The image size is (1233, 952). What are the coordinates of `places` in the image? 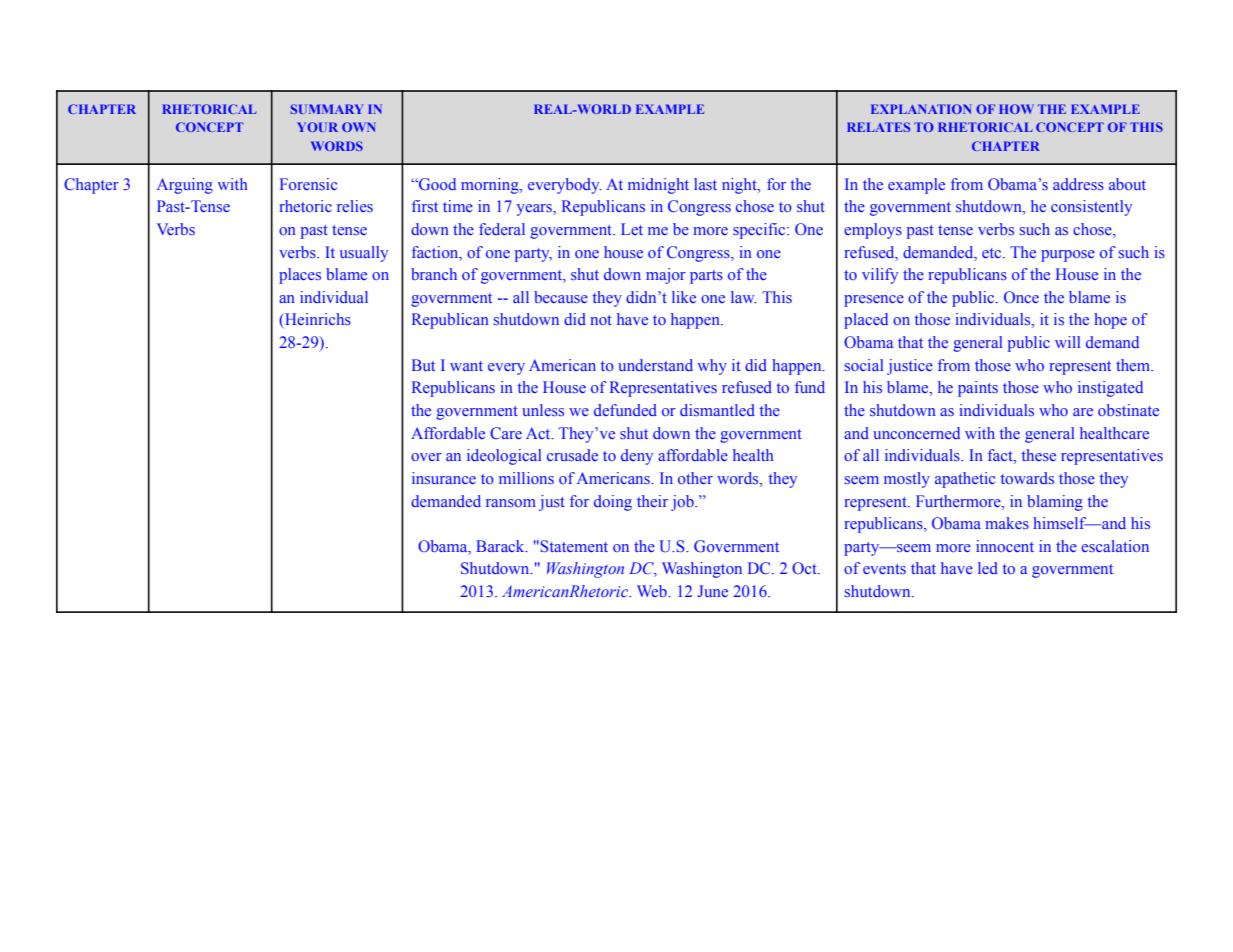 It's located at (300, 276).
